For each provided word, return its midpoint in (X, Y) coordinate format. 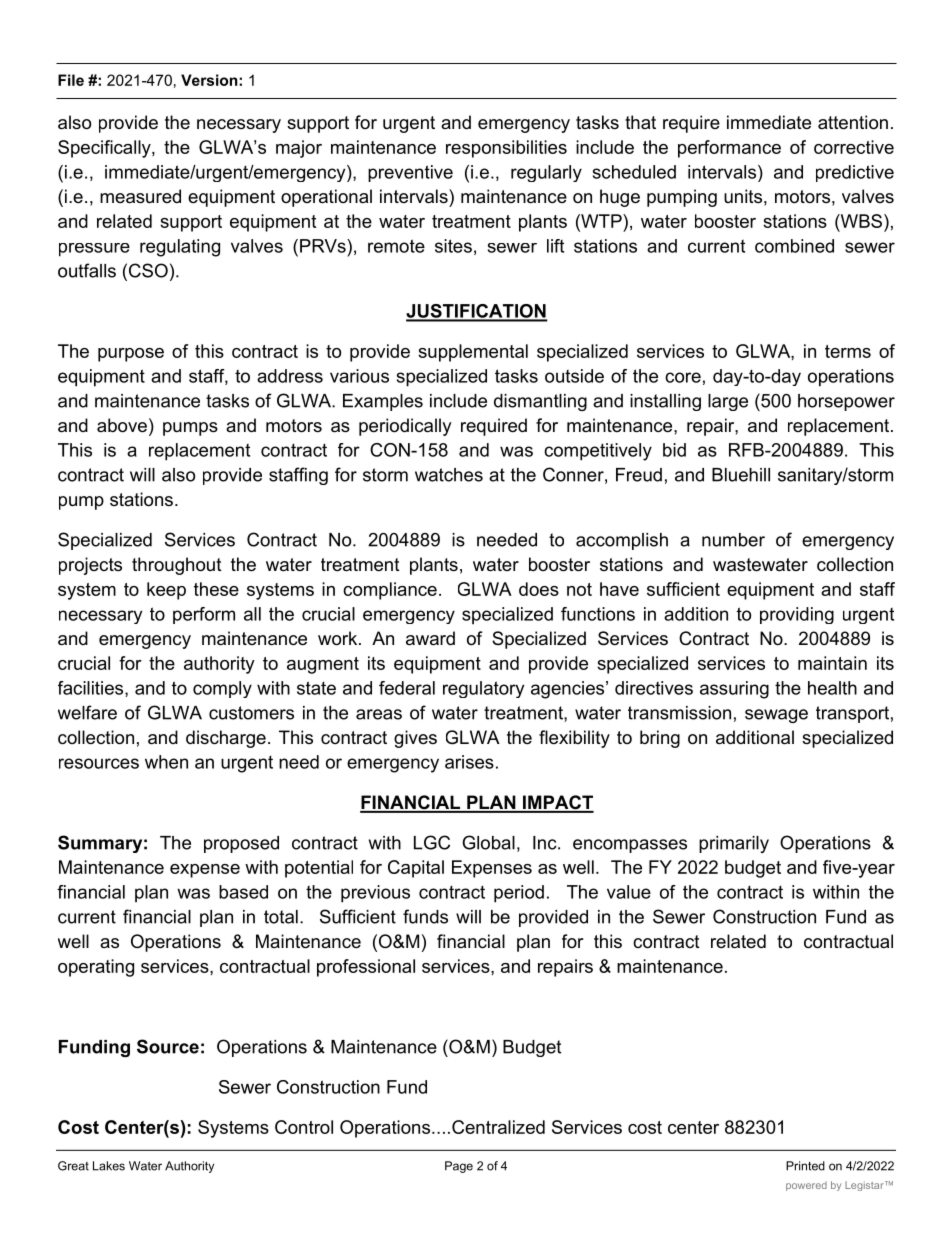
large (728, 402)
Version (210, 80)
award (430, 638)
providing (797, 615)
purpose (131, 355)
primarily (734, 844)
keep (166, 591)
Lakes (109, 1166)
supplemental (473, 353)
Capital (416, 869)
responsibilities (506, 149)
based (243, 892)
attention (853, 122)
